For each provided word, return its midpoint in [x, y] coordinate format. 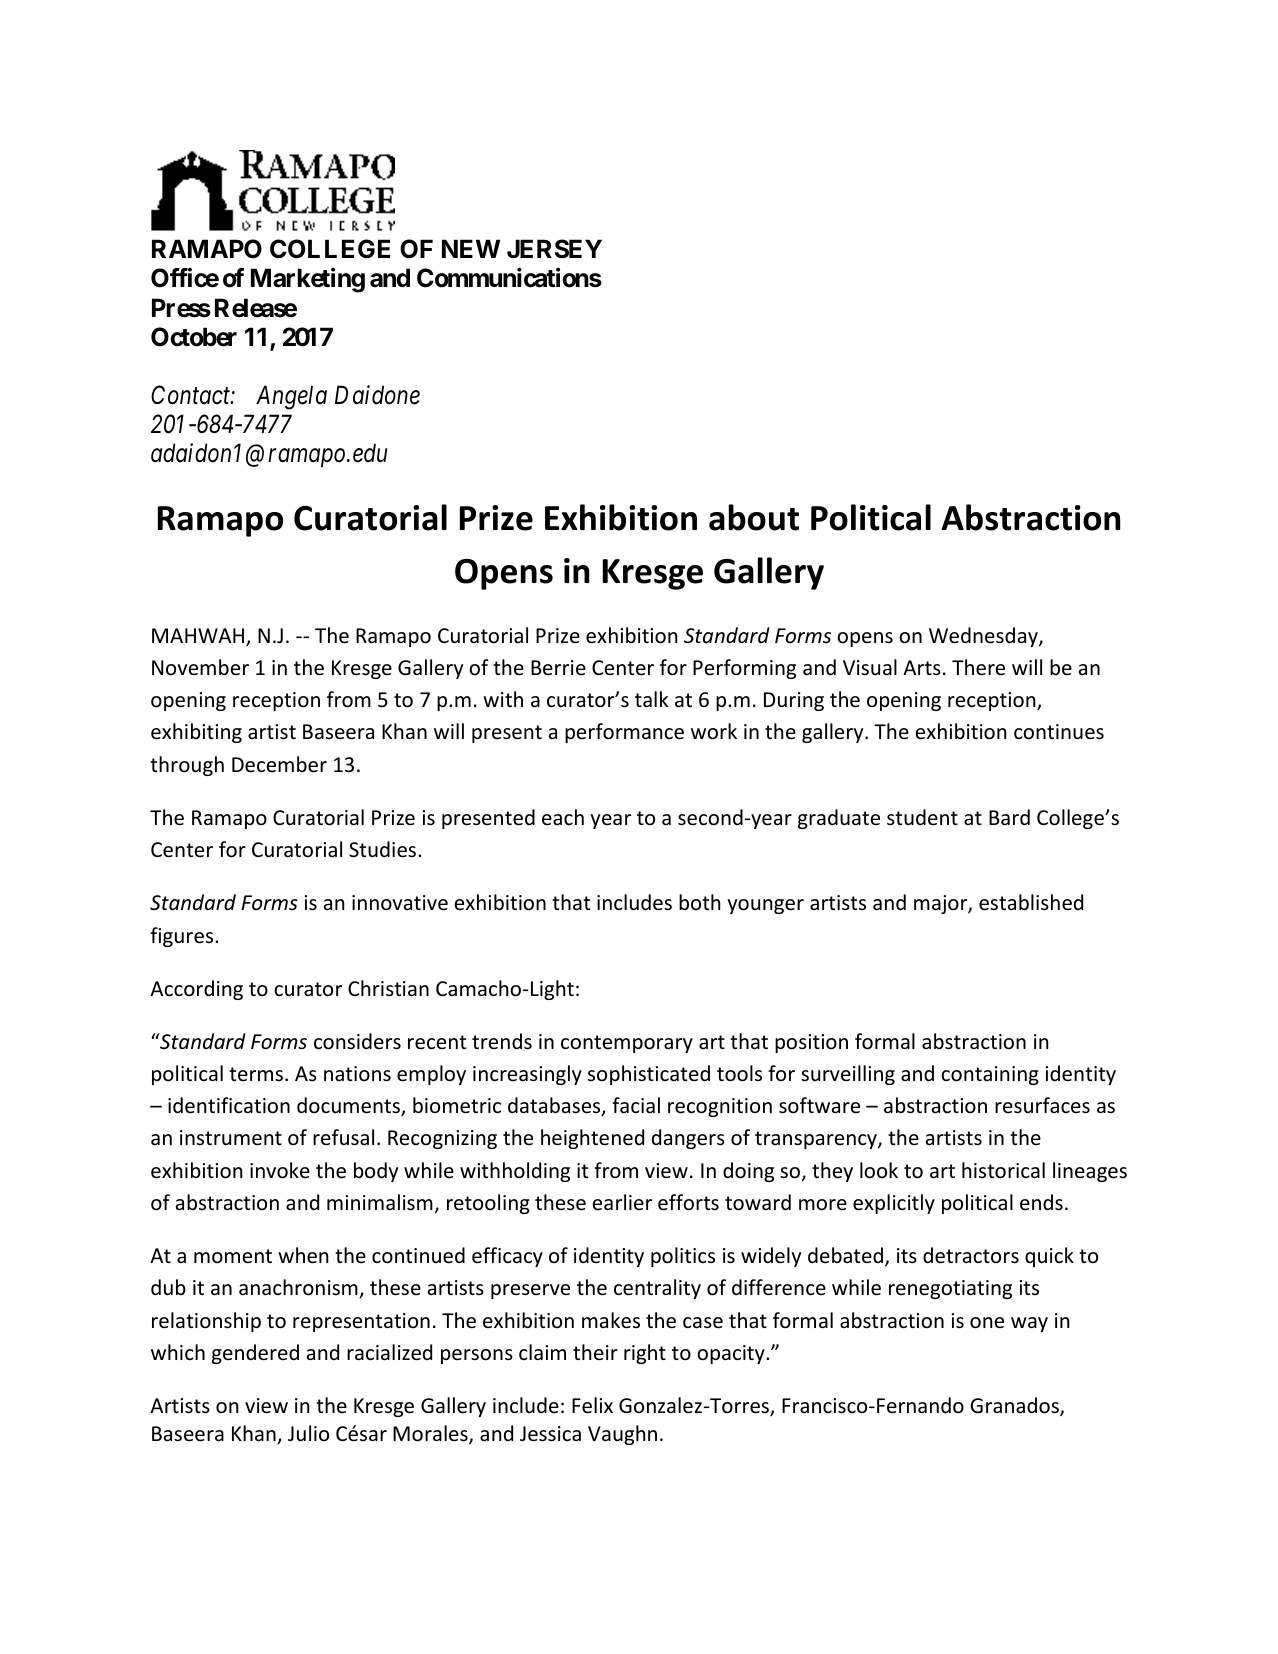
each [563, 817]
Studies [384, 849]
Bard [1009, 817]
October [194, 337]
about [754, 517]
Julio [308, 1433]
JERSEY [554, 249]
